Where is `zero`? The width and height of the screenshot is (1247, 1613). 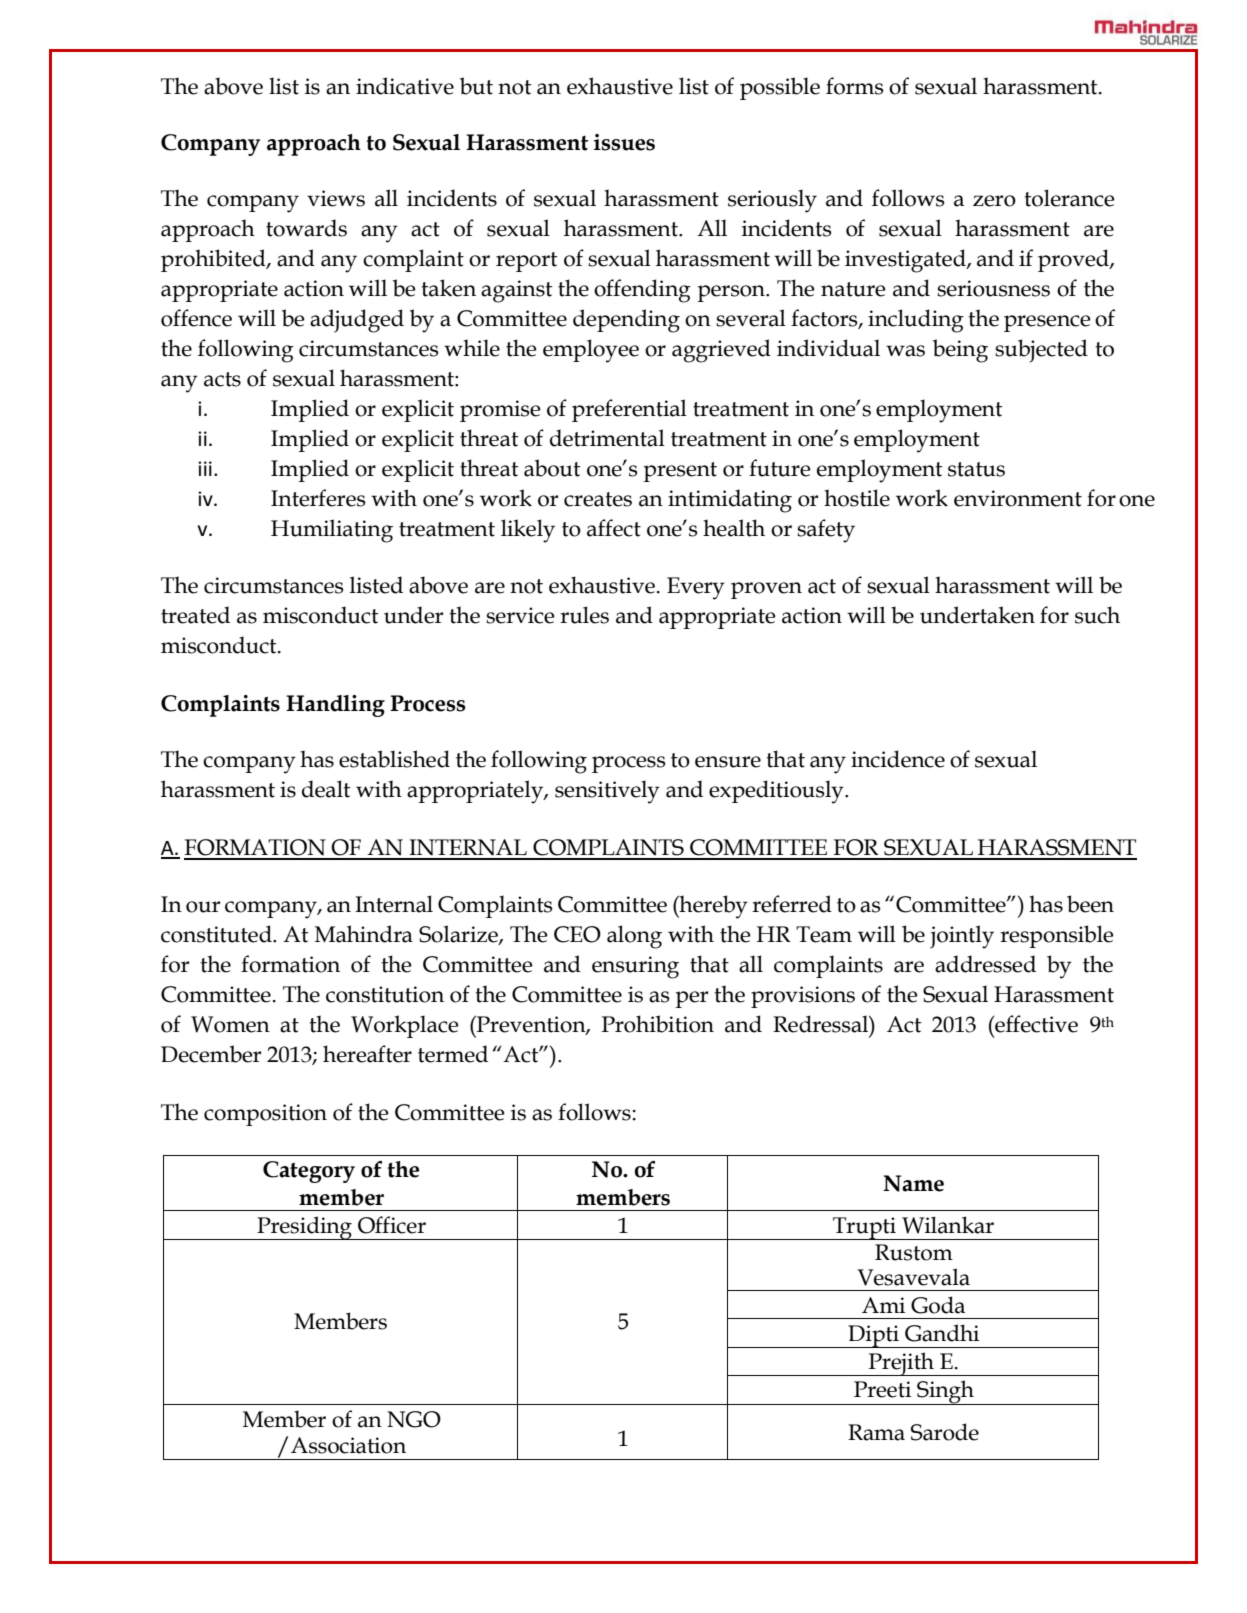
zero is located at coordinates (994, 201).
